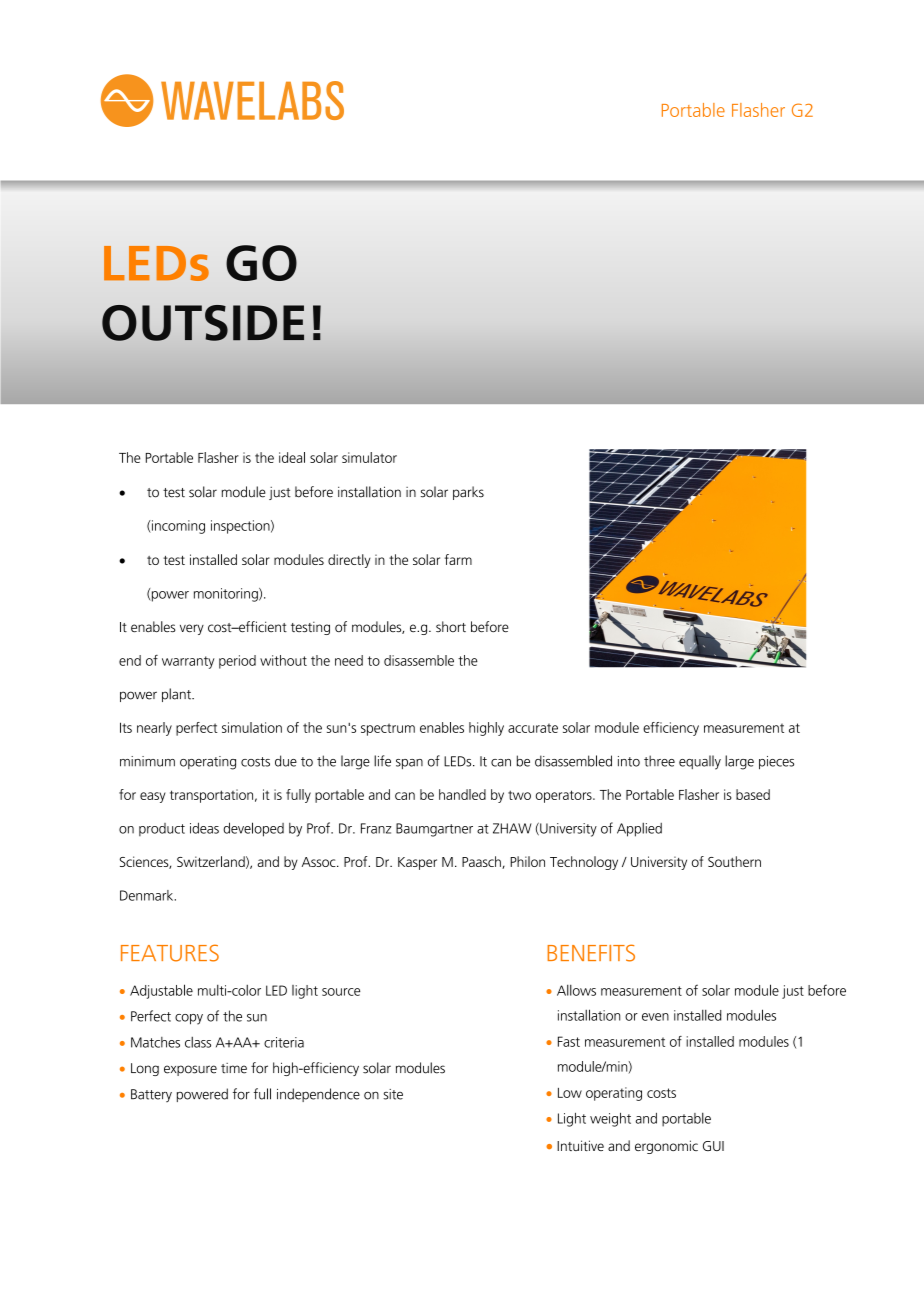 This page has height=1308, width=924. What do you see at coordinates (170, 953) in the page?
I see `FEATURES` at bounding box center [170, 953].
